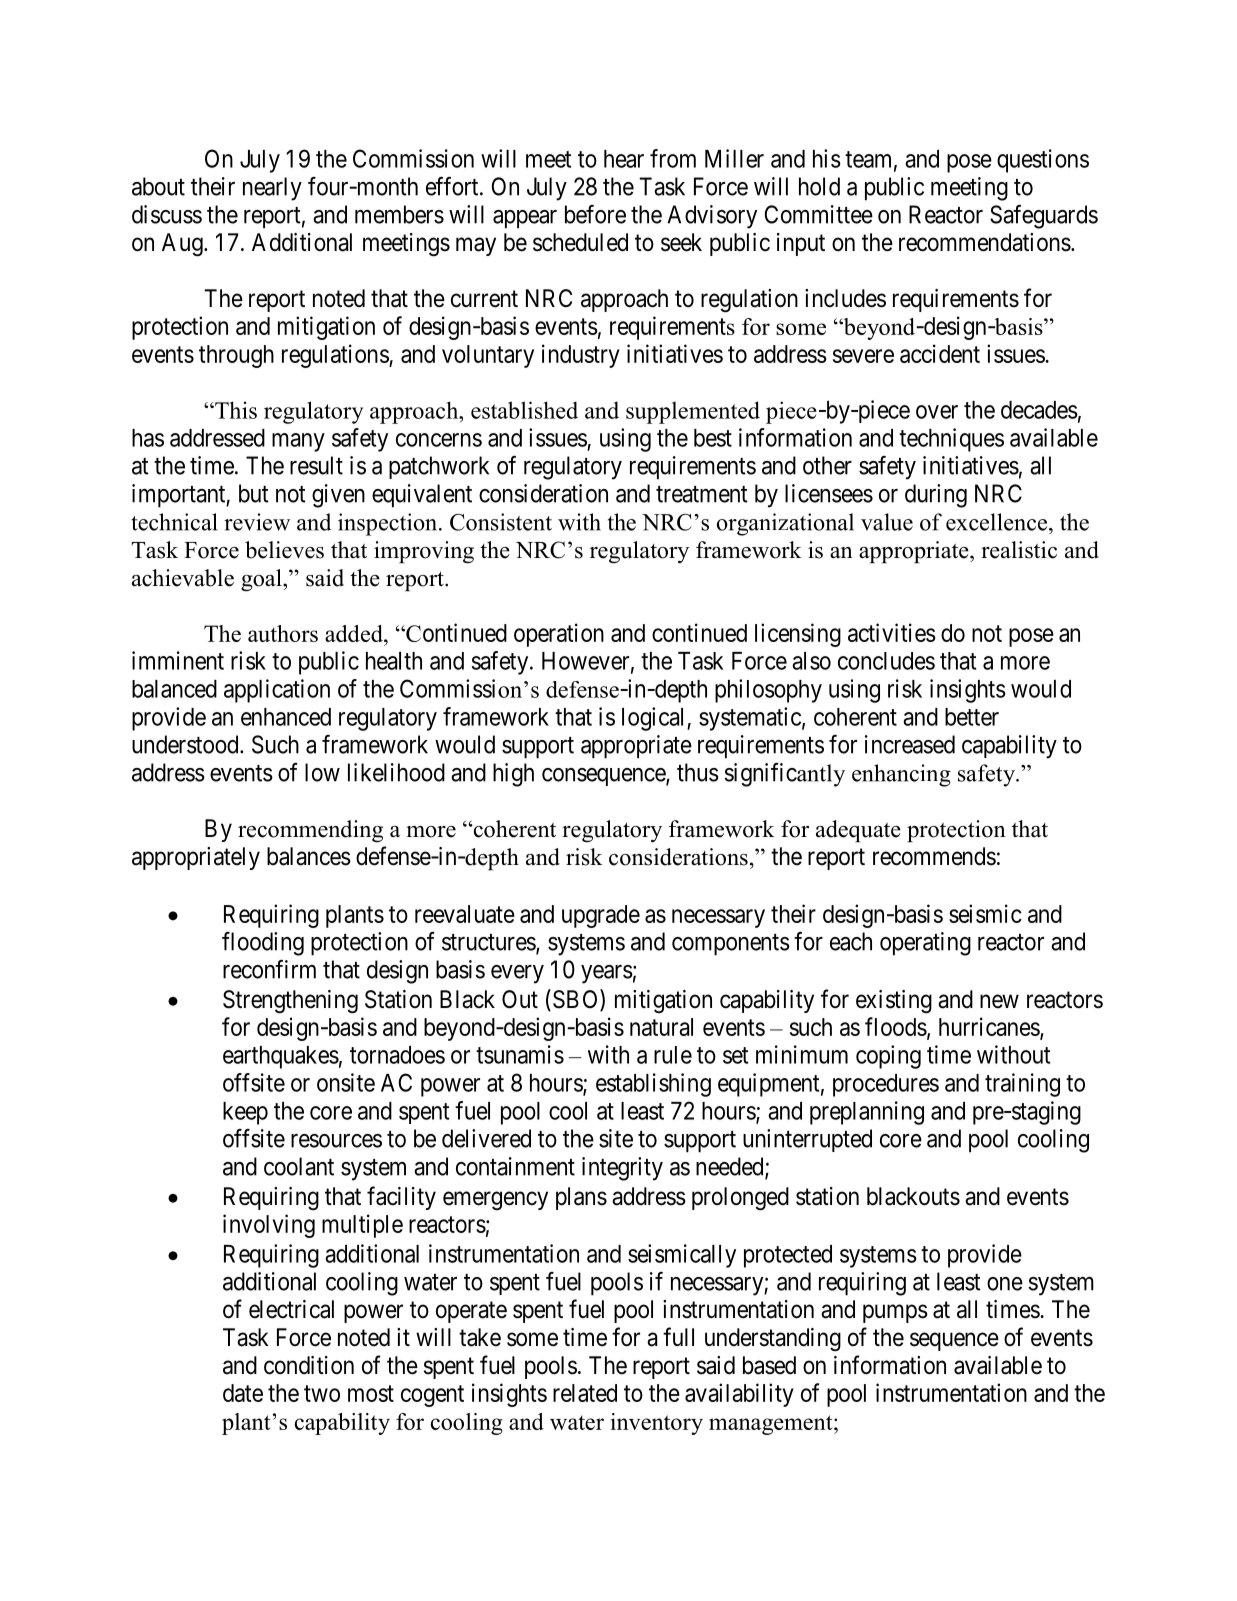  Describe the element at coordinates (243, 1393) in the document. I see `date` at that location.
